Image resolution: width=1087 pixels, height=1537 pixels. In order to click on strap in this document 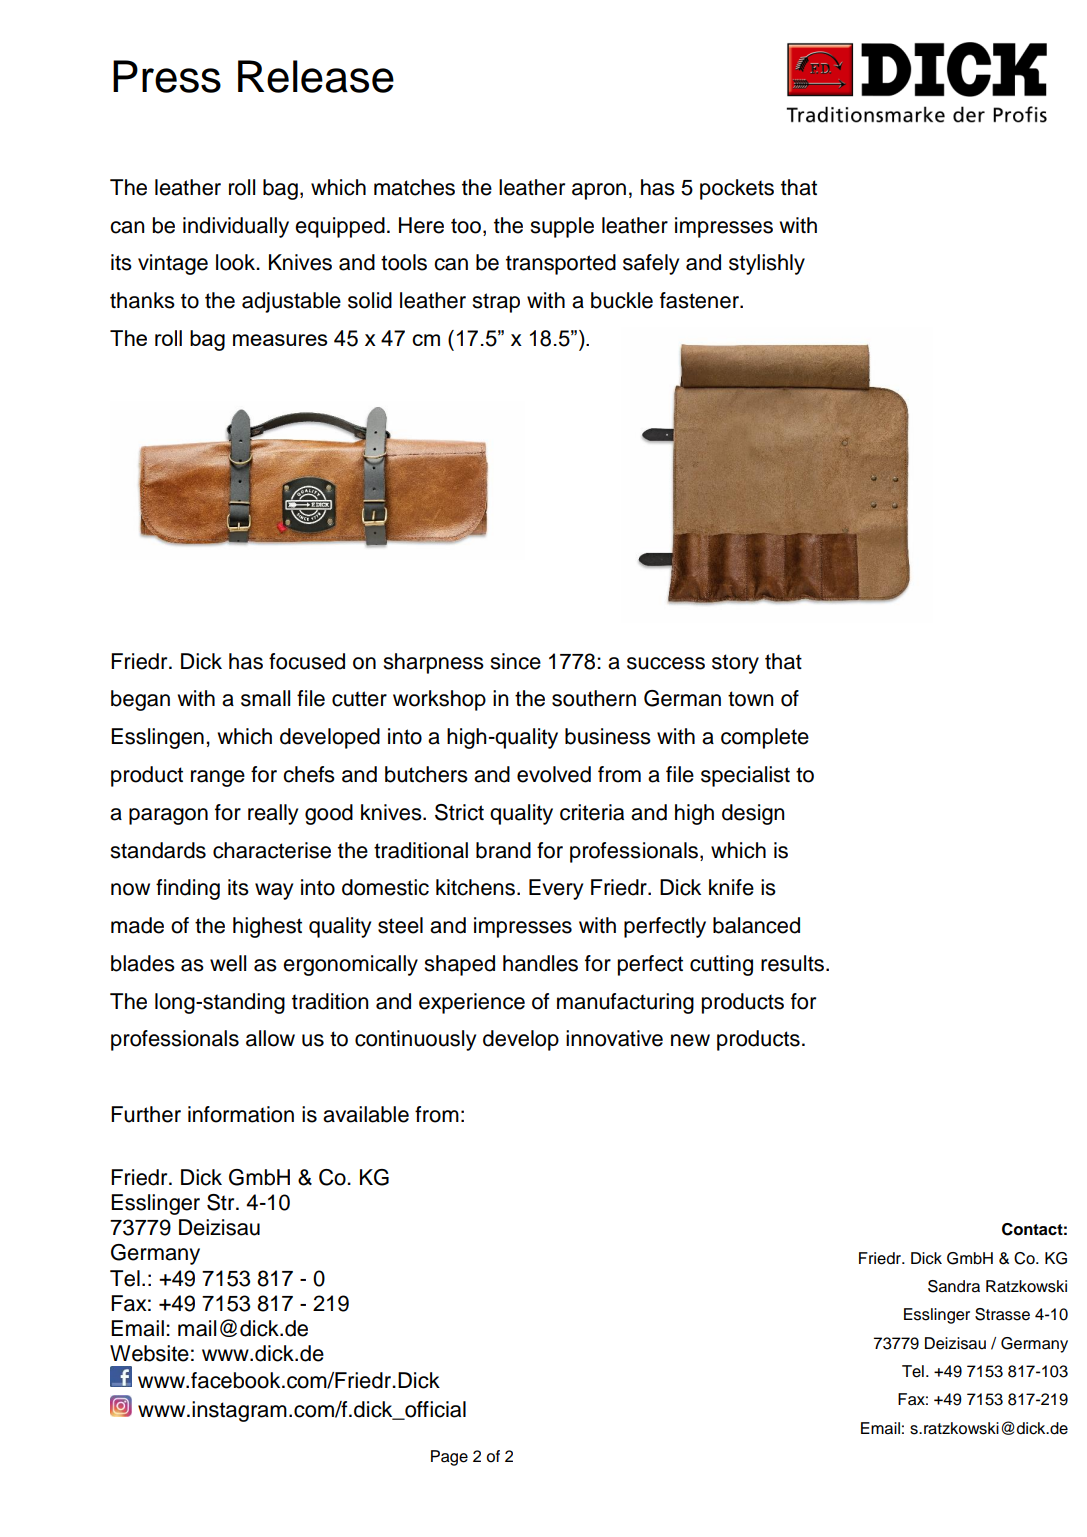, I will do `click(496, 303)`.
